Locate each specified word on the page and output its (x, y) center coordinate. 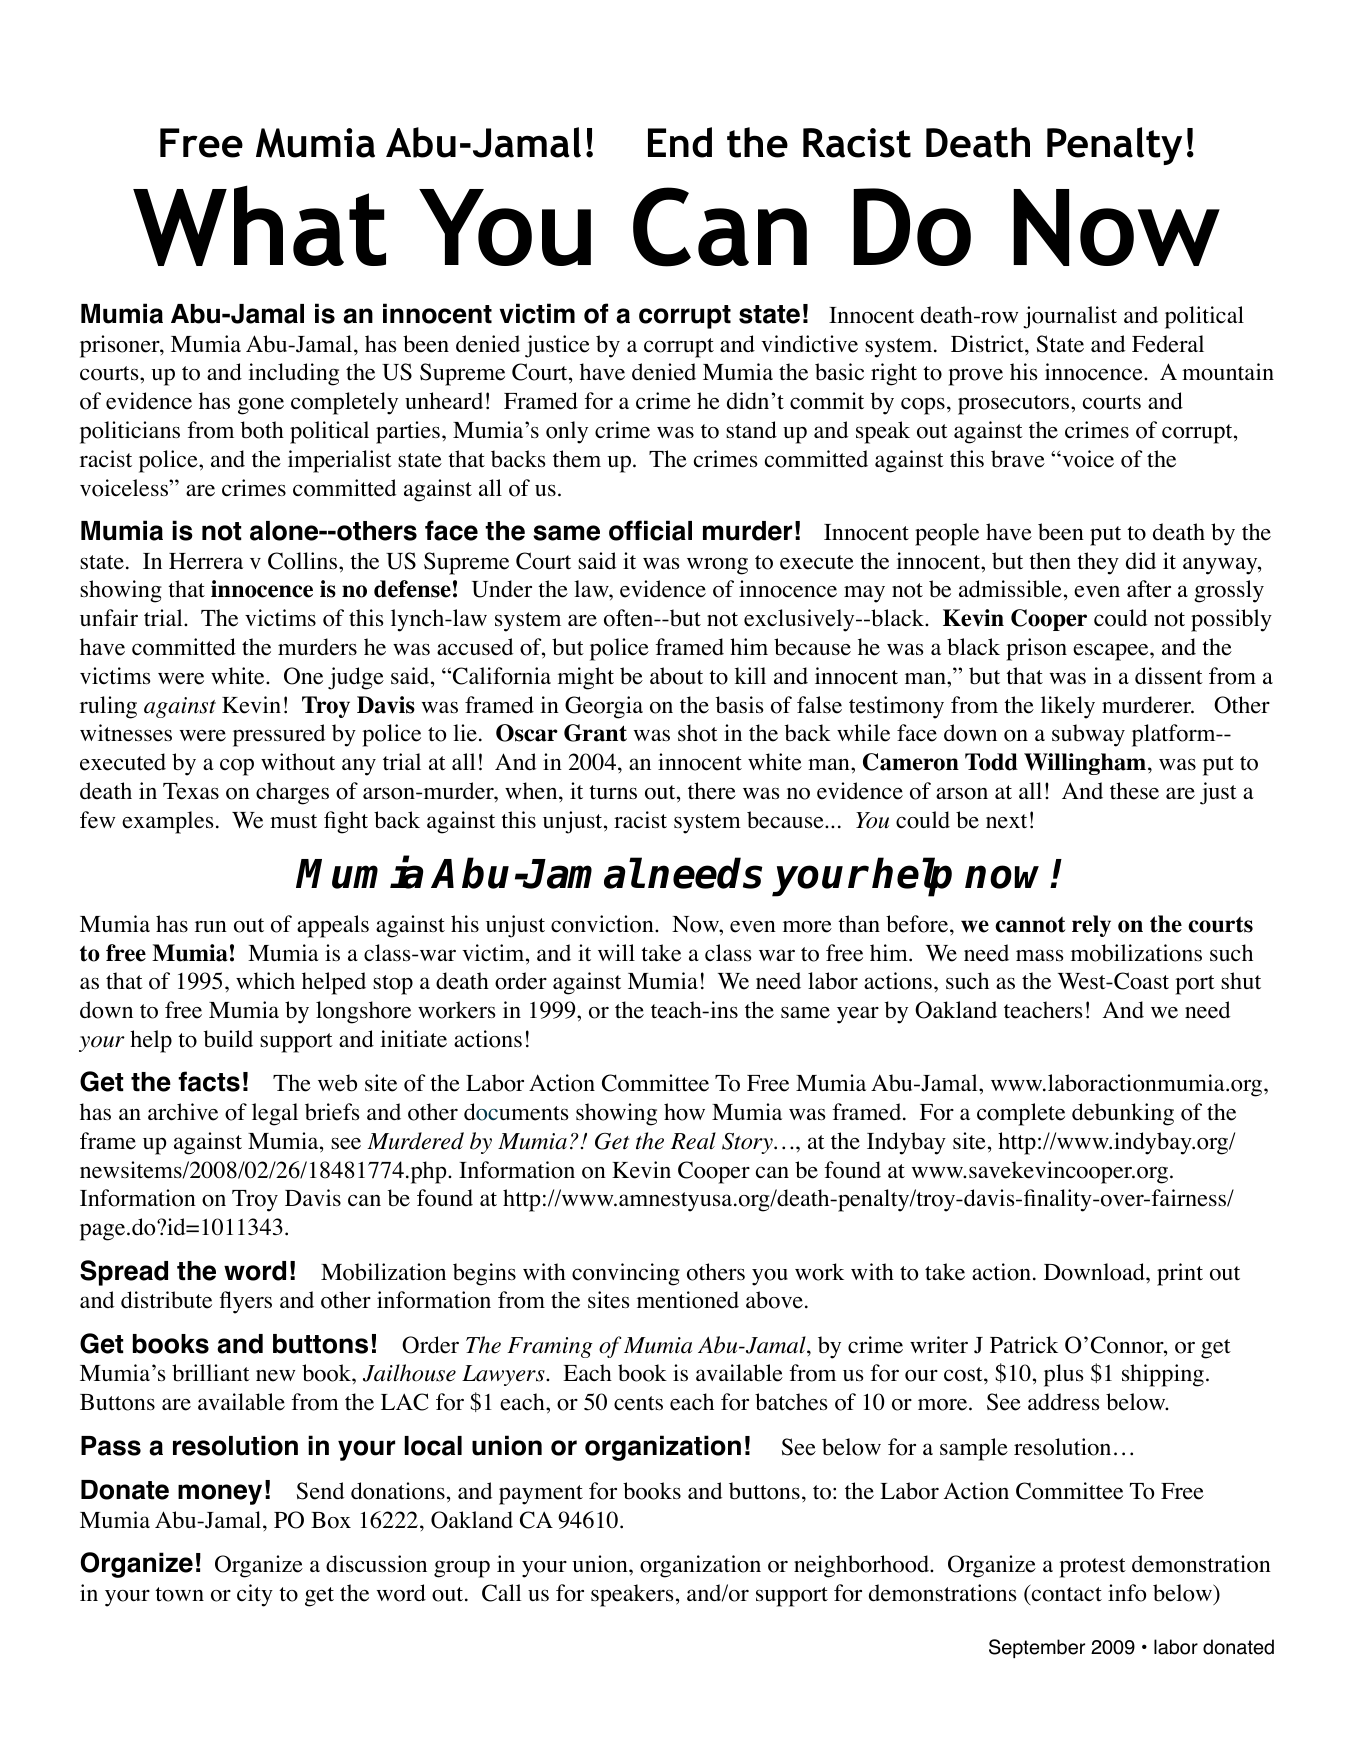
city (255, 1595)
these (1134, 791)
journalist (1070, 317)
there (712, 791)
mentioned (688, 1300)
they (1098, 563)
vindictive (809, 344)
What (259, 225)
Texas (191, 791)
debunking (1123, 1114)
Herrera (206, 561)
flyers (246, 1302)
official (650, 530)
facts (209, 1081)
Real (693, 1141)
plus (1063, 1375)
